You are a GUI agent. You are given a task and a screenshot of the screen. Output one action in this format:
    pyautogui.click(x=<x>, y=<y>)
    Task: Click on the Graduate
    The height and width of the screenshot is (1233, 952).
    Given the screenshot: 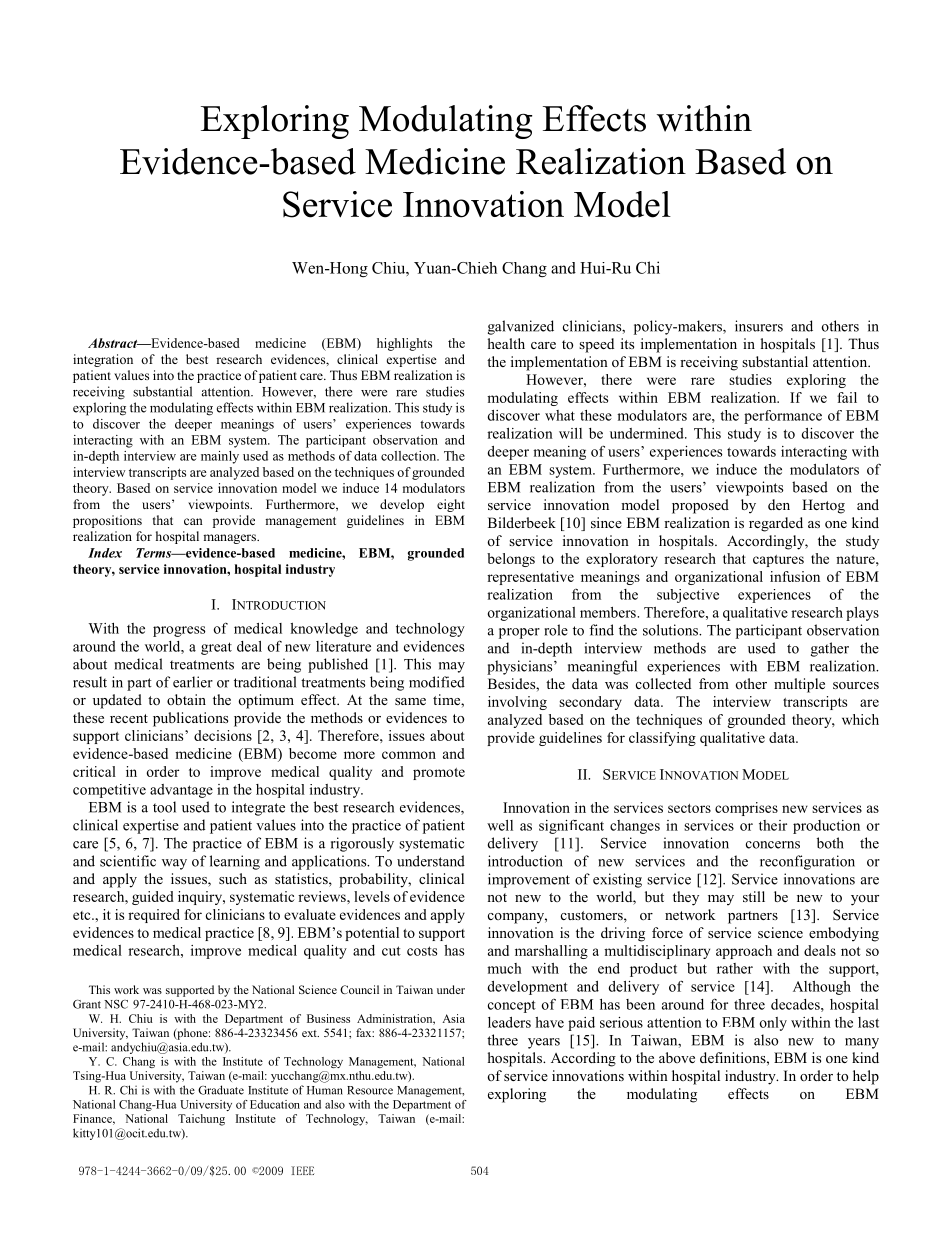 What is the action you would take?
    pyautogui.click(x=221, y=1090)
